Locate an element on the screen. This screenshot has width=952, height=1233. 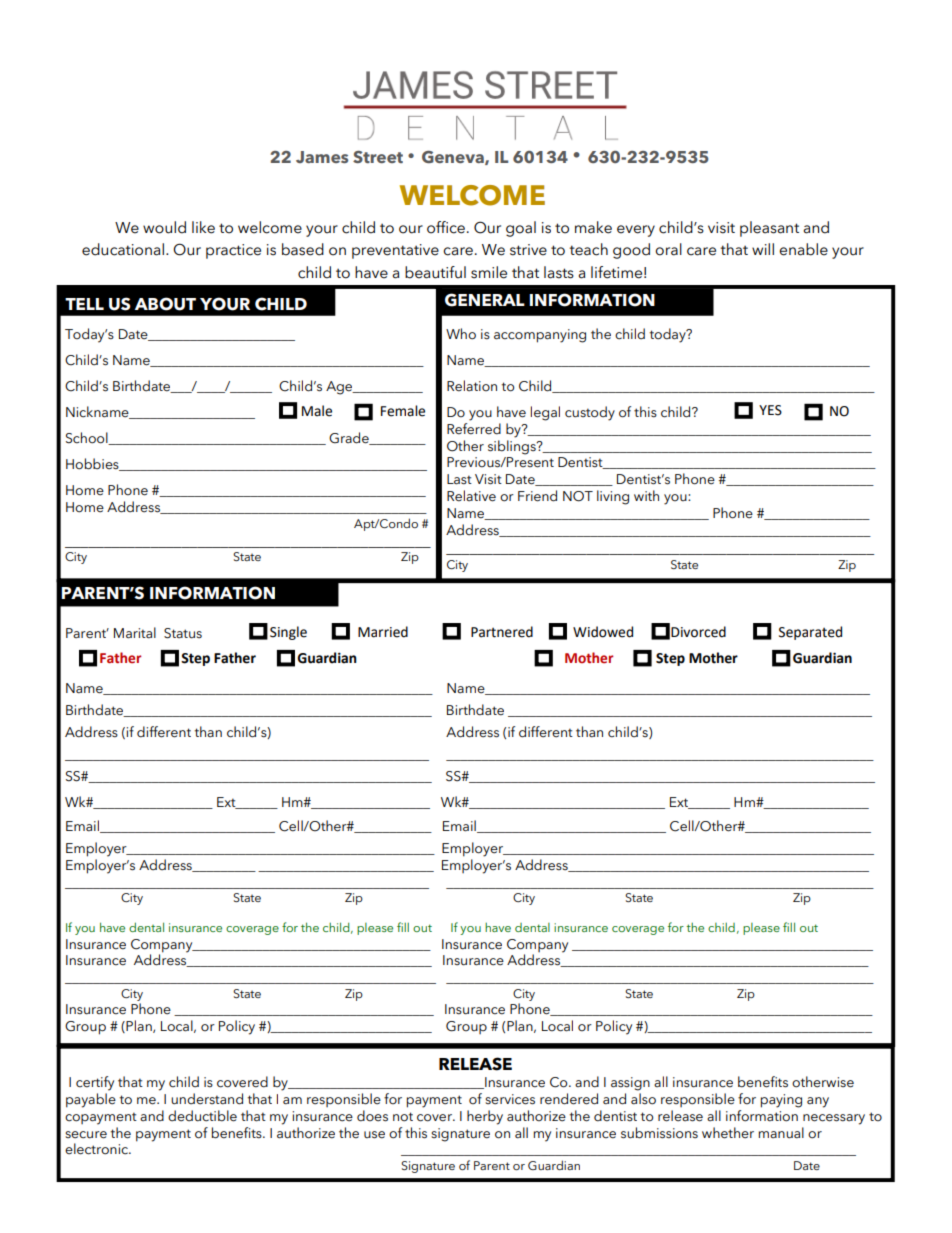
Status is located at coordinates (183, 633).
